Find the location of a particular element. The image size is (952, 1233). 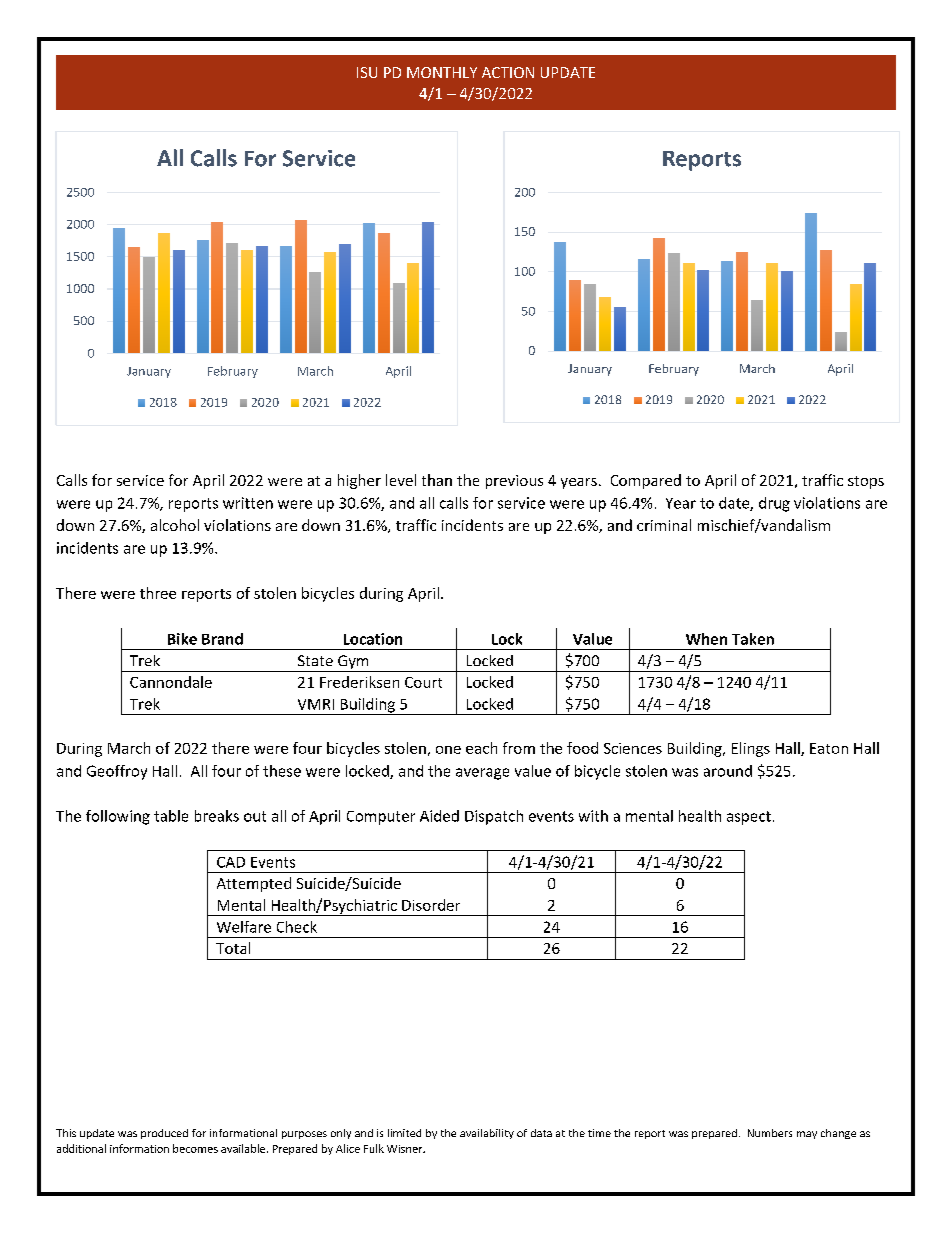

Taken is located at coordinates (753, 639).
